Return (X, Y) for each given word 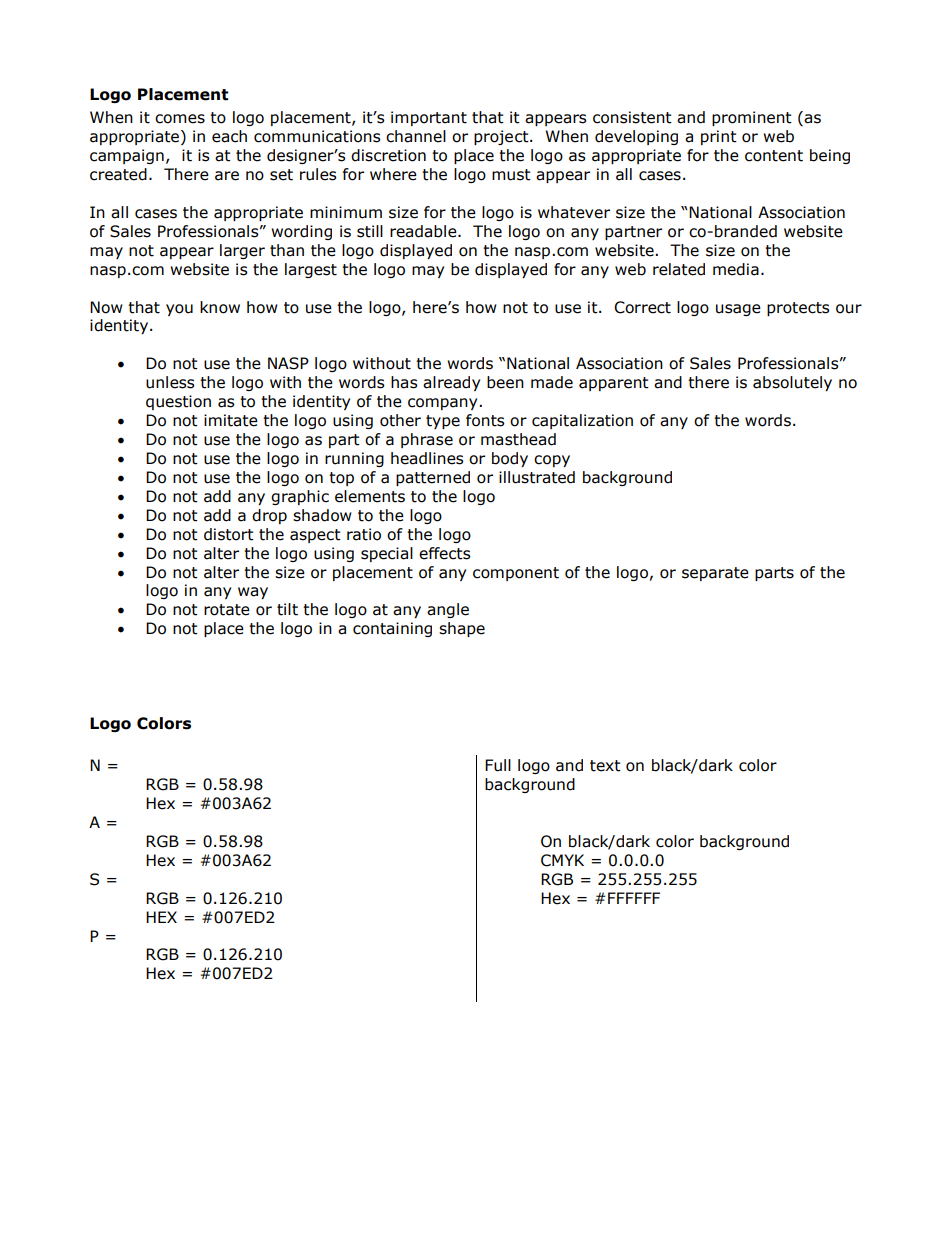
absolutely (792, 383)
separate (715, 574)
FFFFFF (634, 898)
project (502, 137)
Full (498, 765)
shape (462, 629)
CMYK (562, 860)
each (229, 136)
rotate (227, 610)
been (505, 382)
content (774, 156)
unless (170, 382)
